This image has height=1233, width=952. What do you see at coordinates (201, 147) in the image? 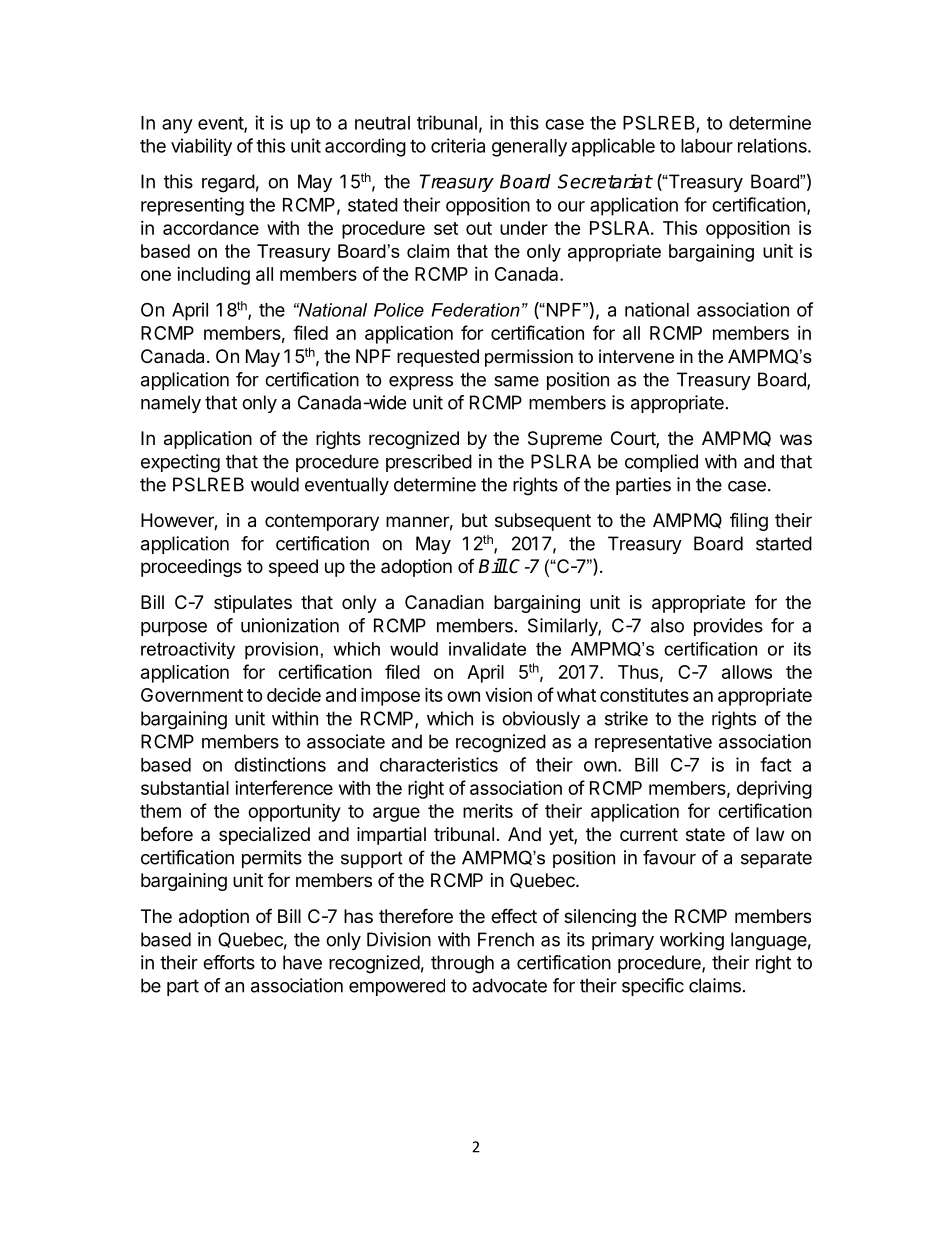
I see `viability` at bounding box center [201, 147].
